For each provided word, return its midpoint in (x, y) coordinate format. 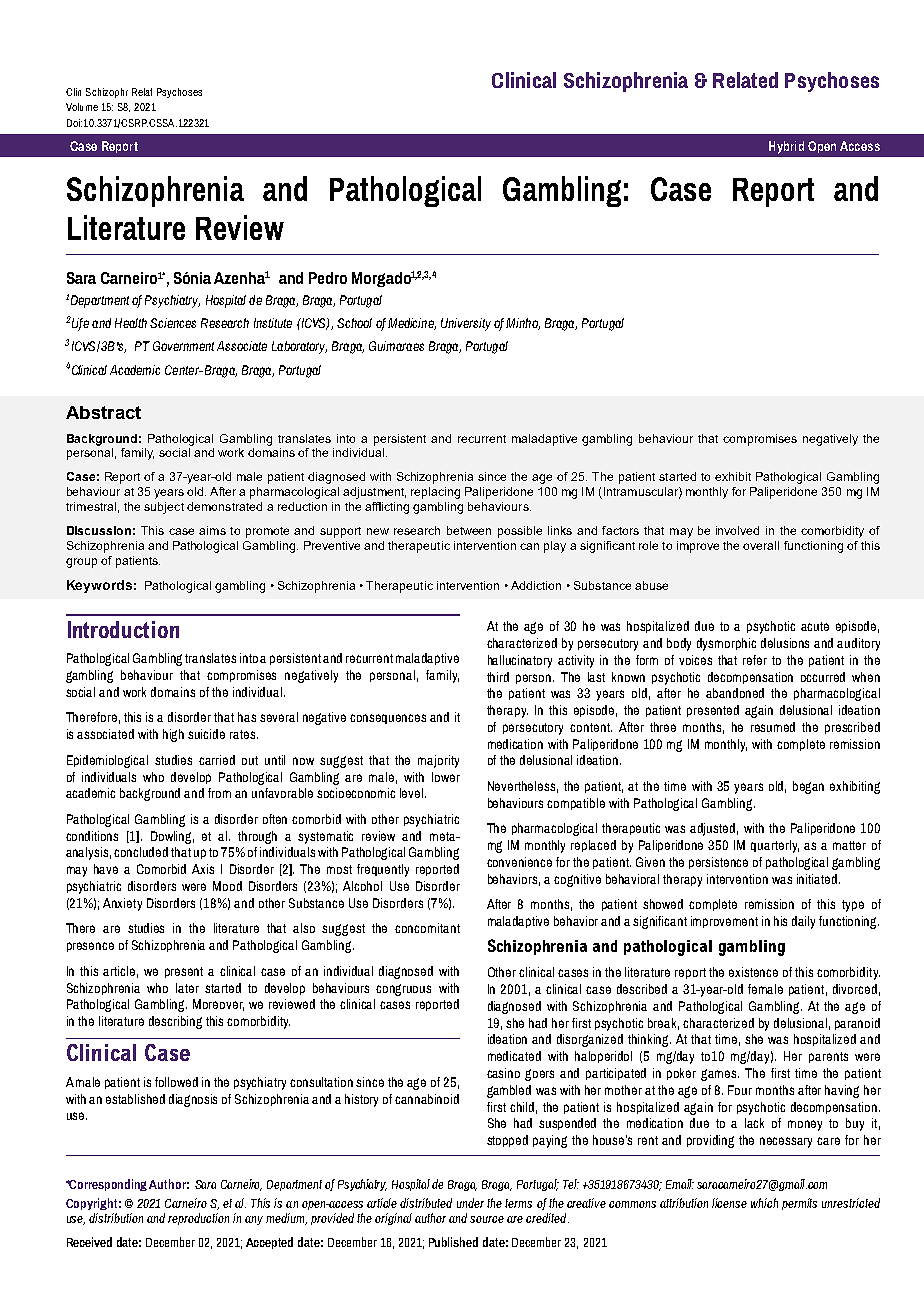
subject (164, 508)
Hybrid (786, 147)
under (470, 1203)
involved (737, 530)
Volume (82, 107)
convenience (519, 862)
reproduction (198, 1219)
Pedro (328, 278)
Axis (203, 869)
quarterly (775, 846)
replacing (435, 493)
